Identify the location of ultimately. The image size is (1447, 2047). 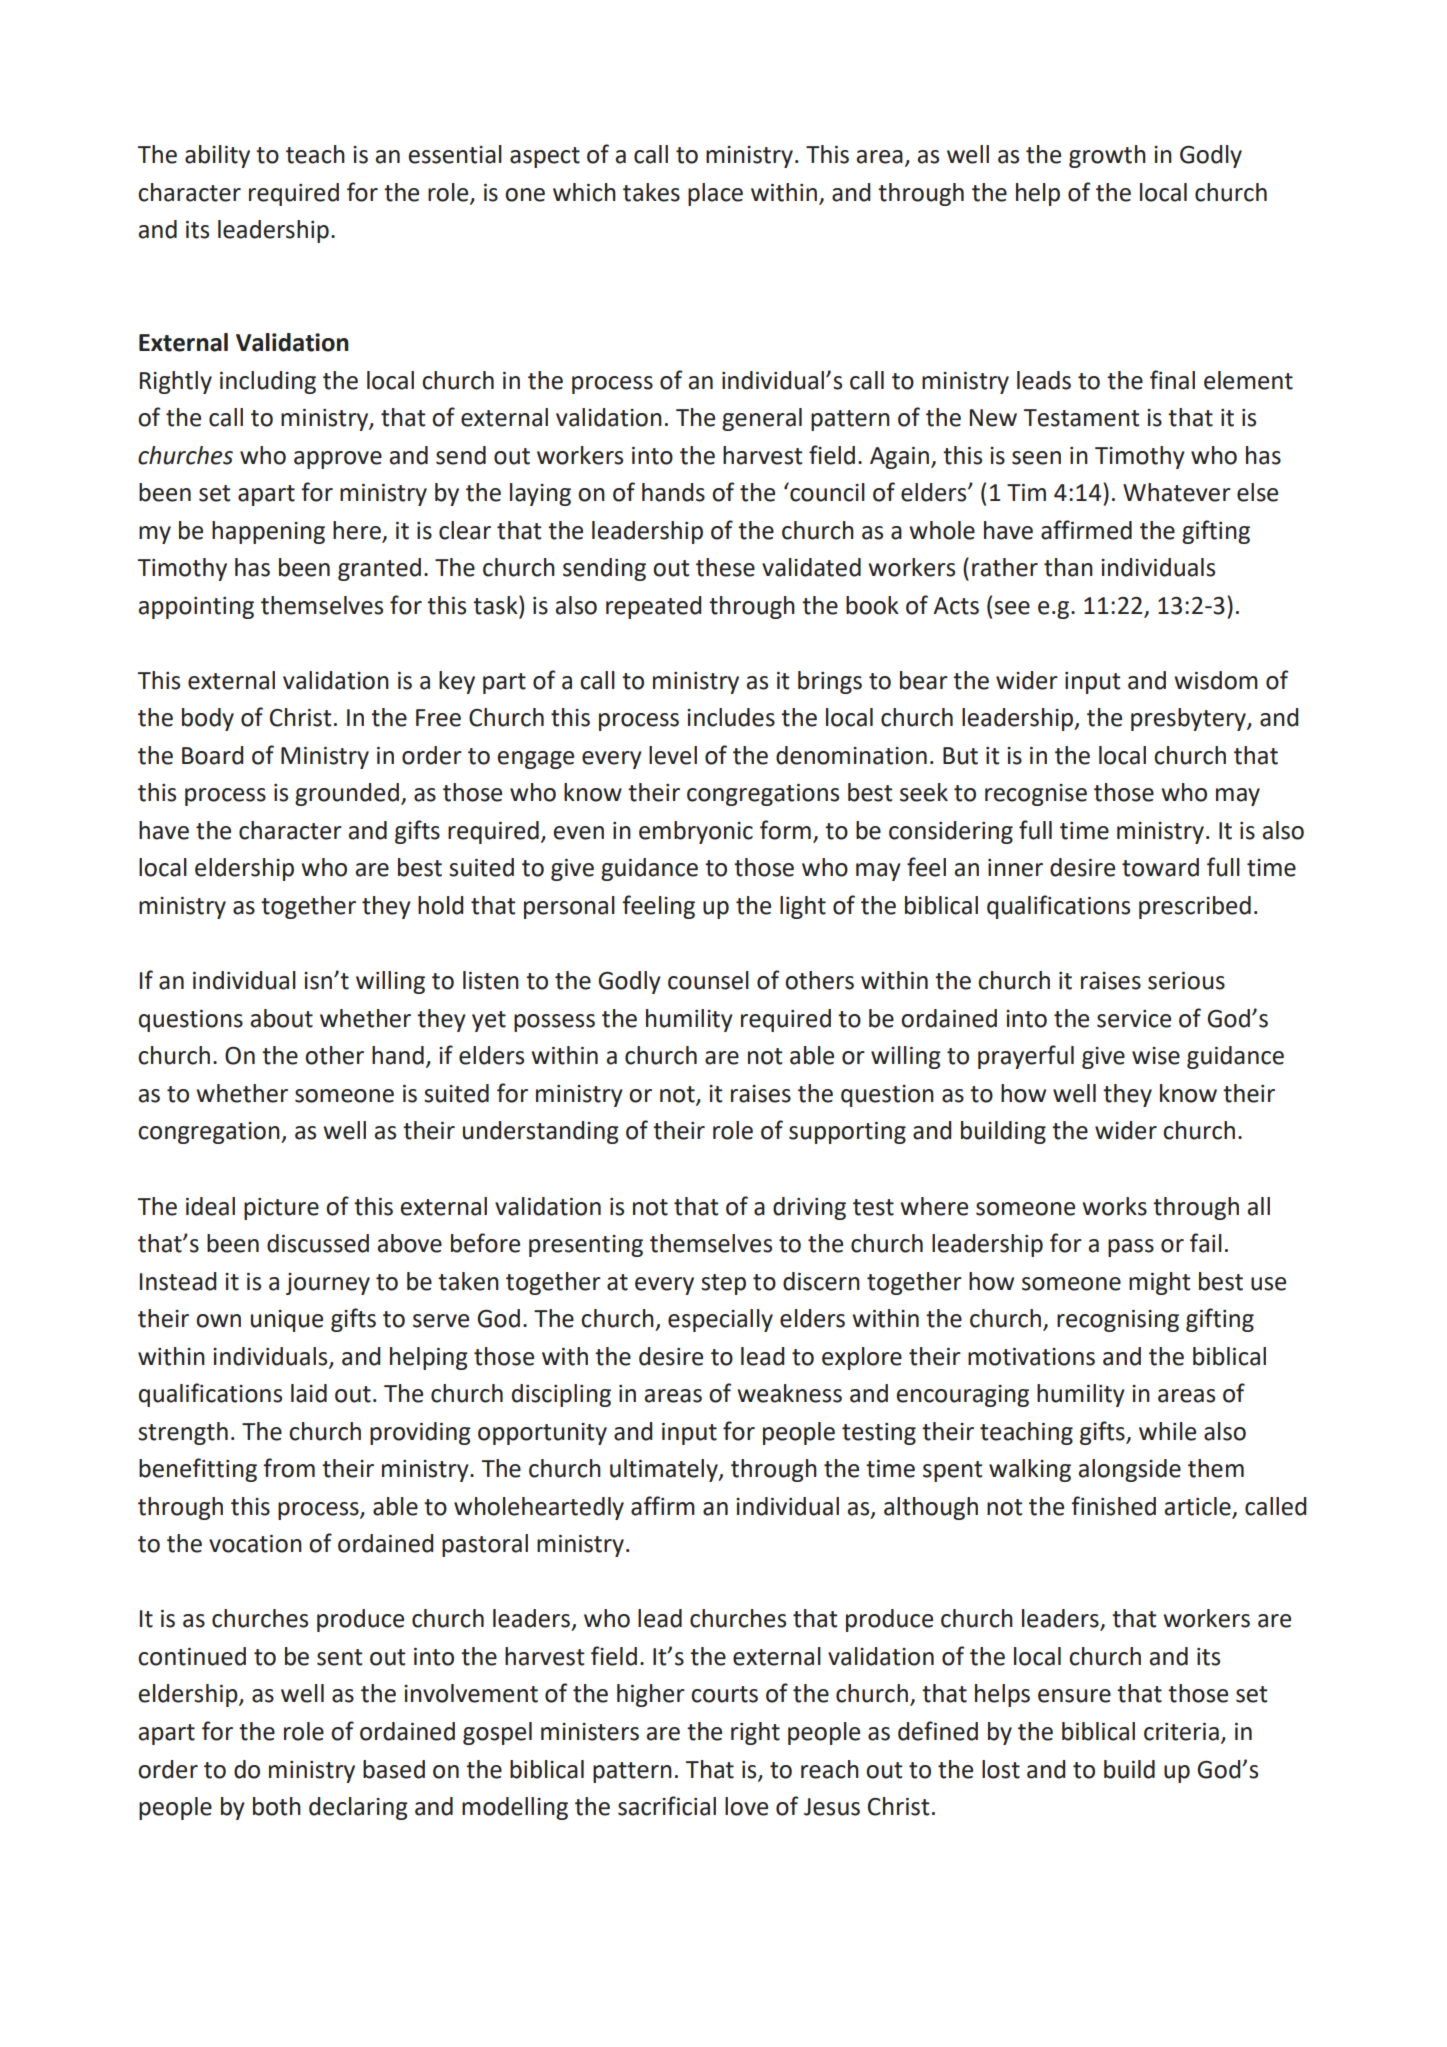
(665, 1470).
